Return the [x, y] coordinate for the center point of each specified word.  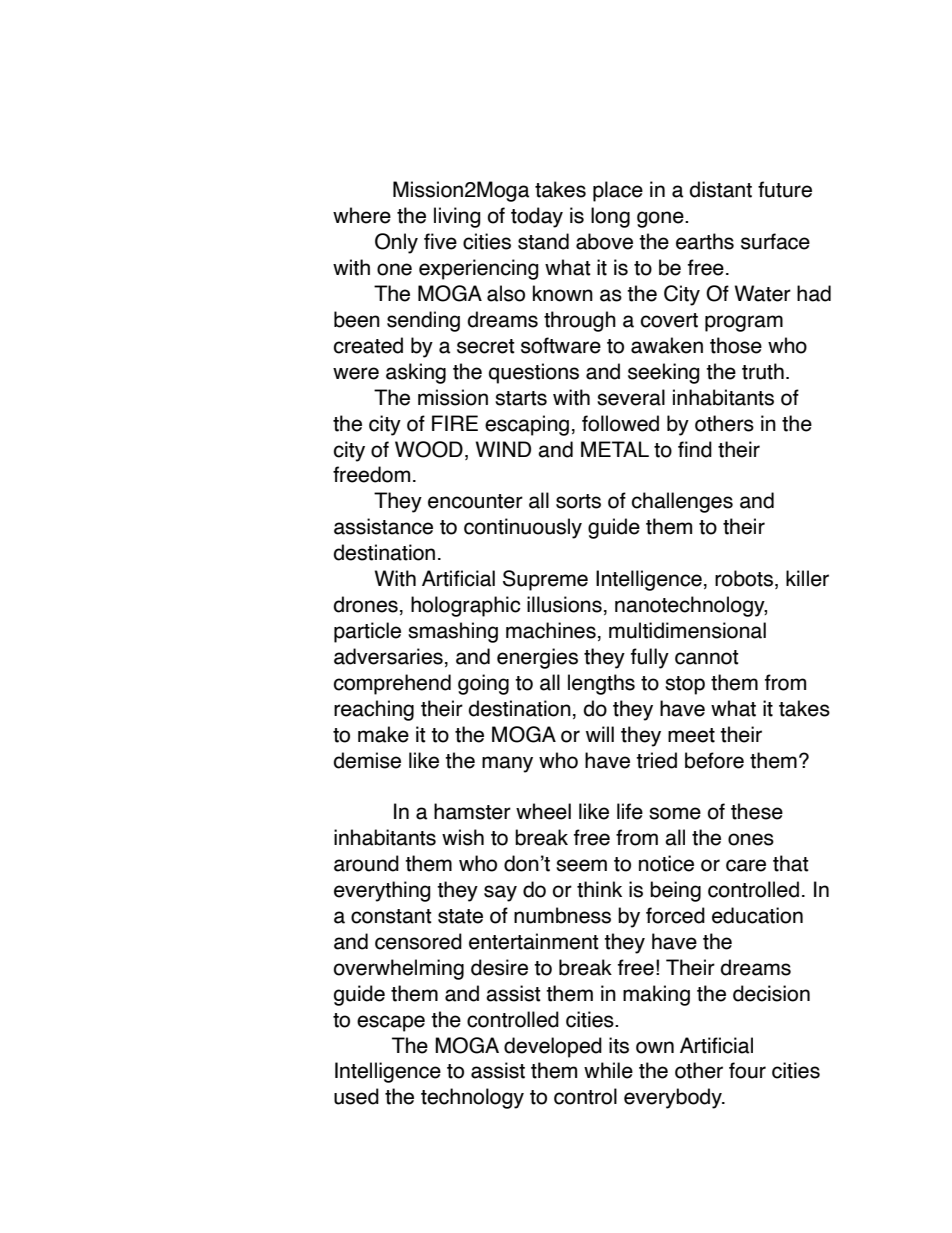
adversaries [388, 656]
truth [763, 371]
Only [396, 243]
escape [391, 1023]
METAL [615, 449]
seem [581, 865]
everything [382, 891]
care [746, 865]
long [610, 217]
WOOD [429, 449]
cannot [707, 657]
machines [551, 630]
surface [775, 241]
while [608, 1070]
